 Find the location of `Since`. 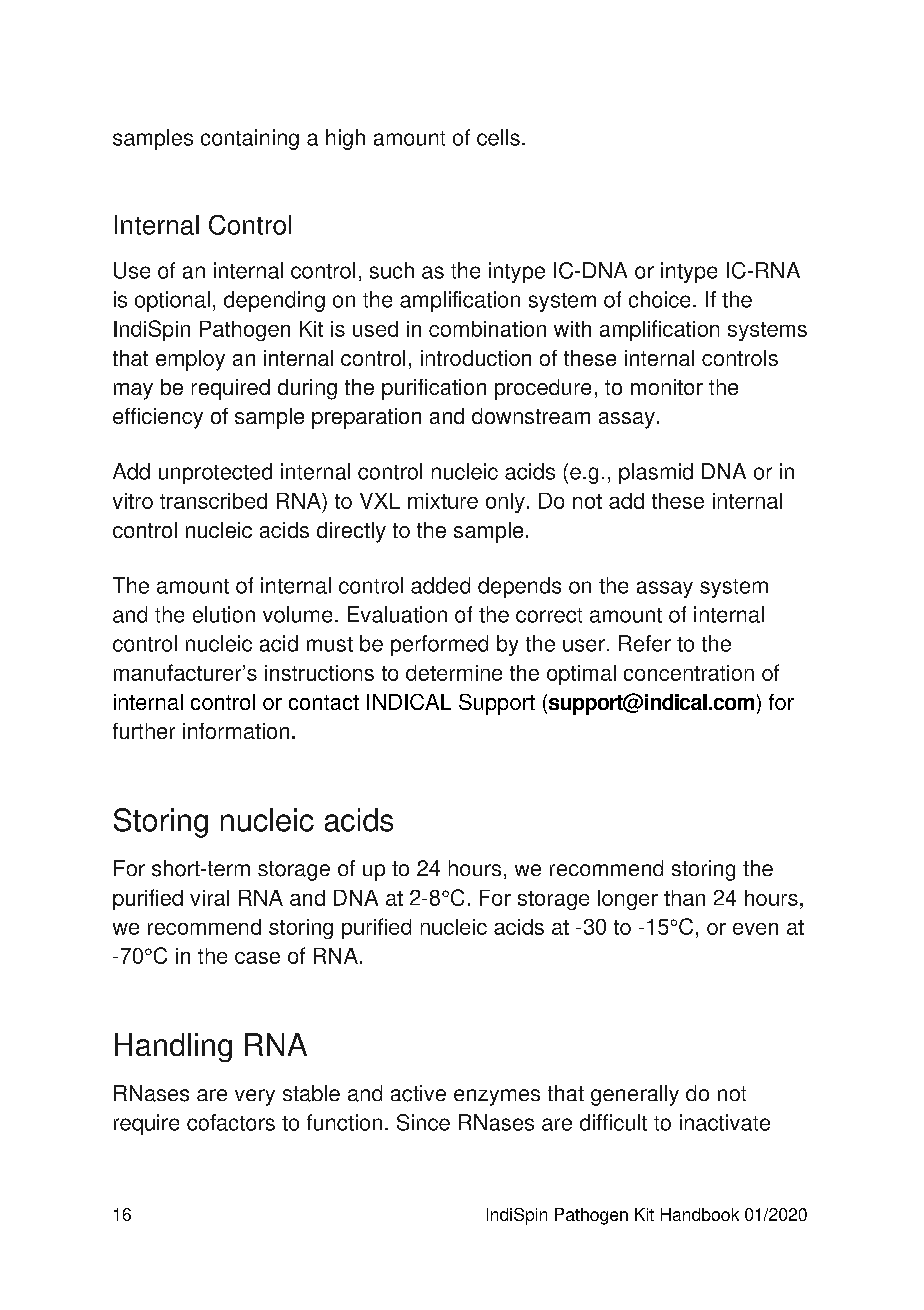

Since is located at coordinates (423, 1122).
